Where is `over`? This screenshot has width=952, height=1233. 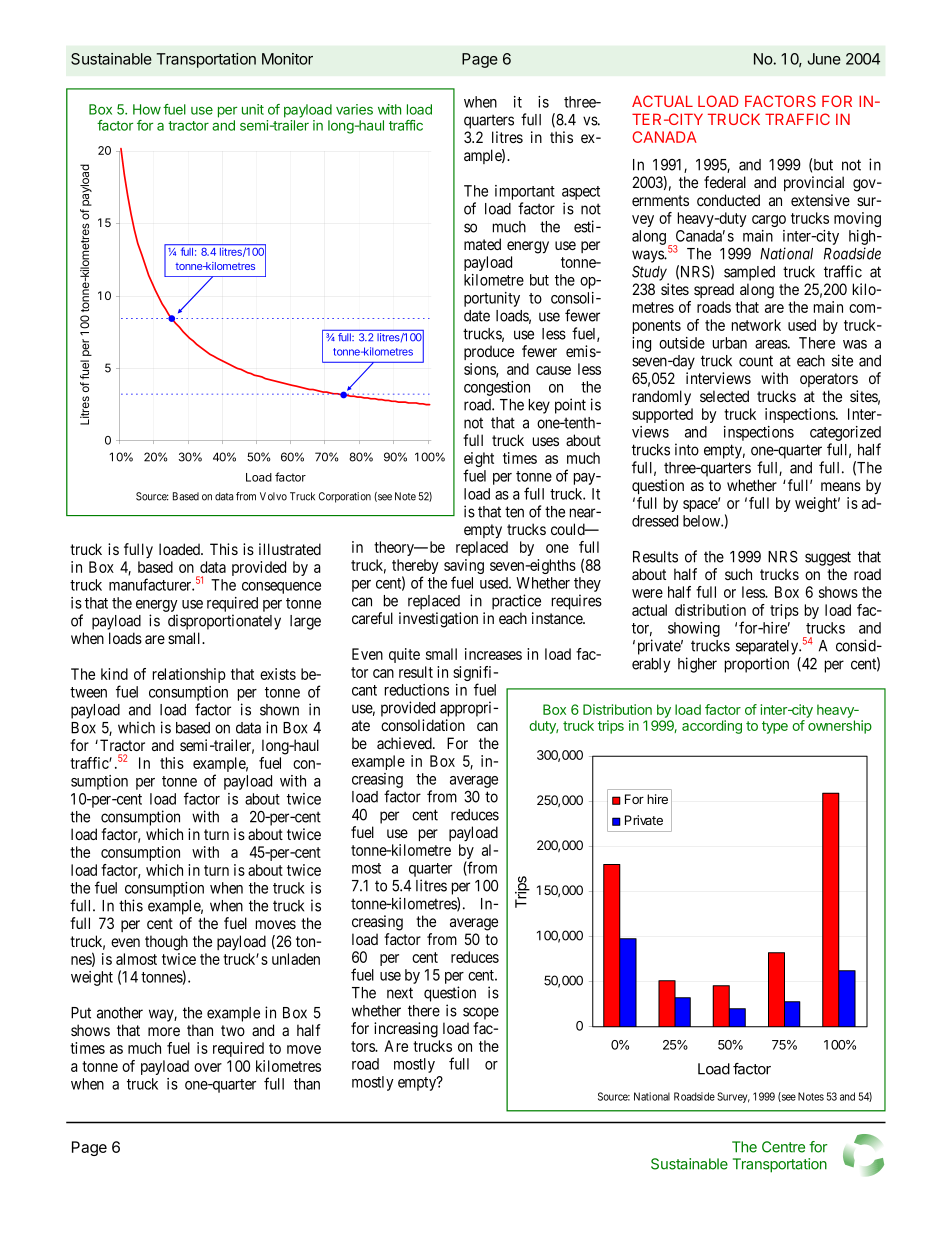 over is located at coordinates (208, 1067).
